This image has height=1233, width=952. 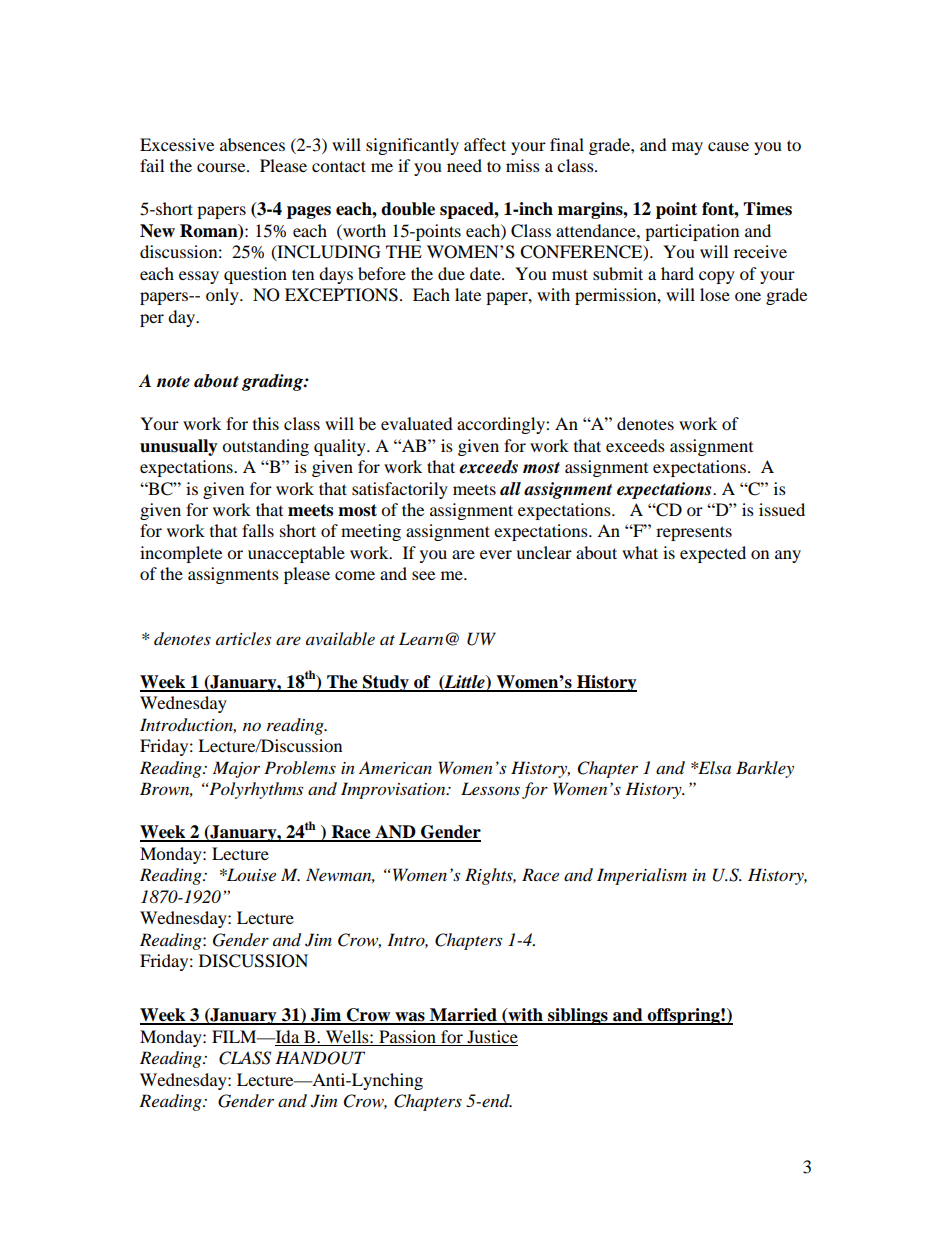 I want to click on see, so click(x=423, y=575).
